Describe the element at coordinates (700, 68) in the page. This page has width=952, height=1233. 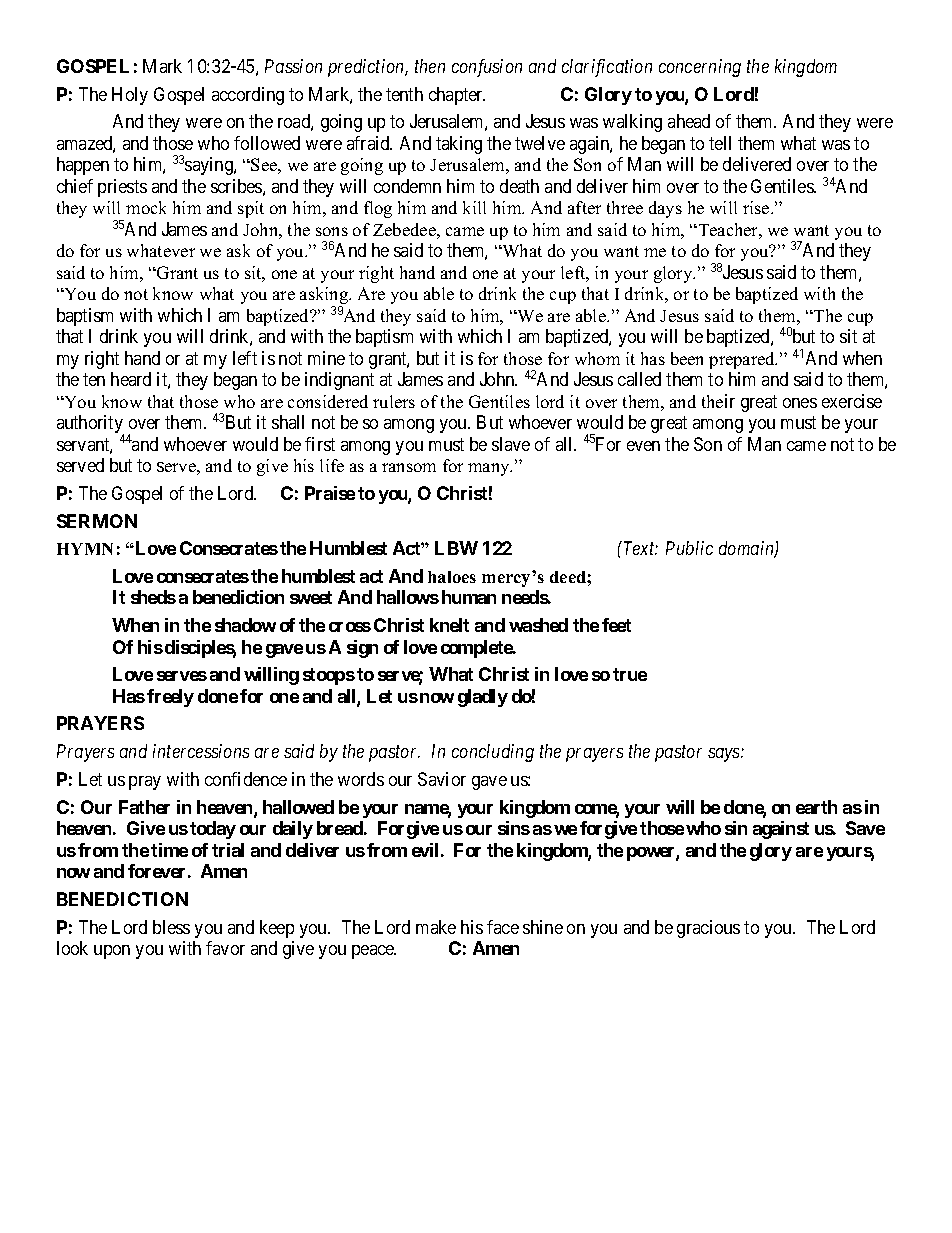
I see `concerning` at that location.
